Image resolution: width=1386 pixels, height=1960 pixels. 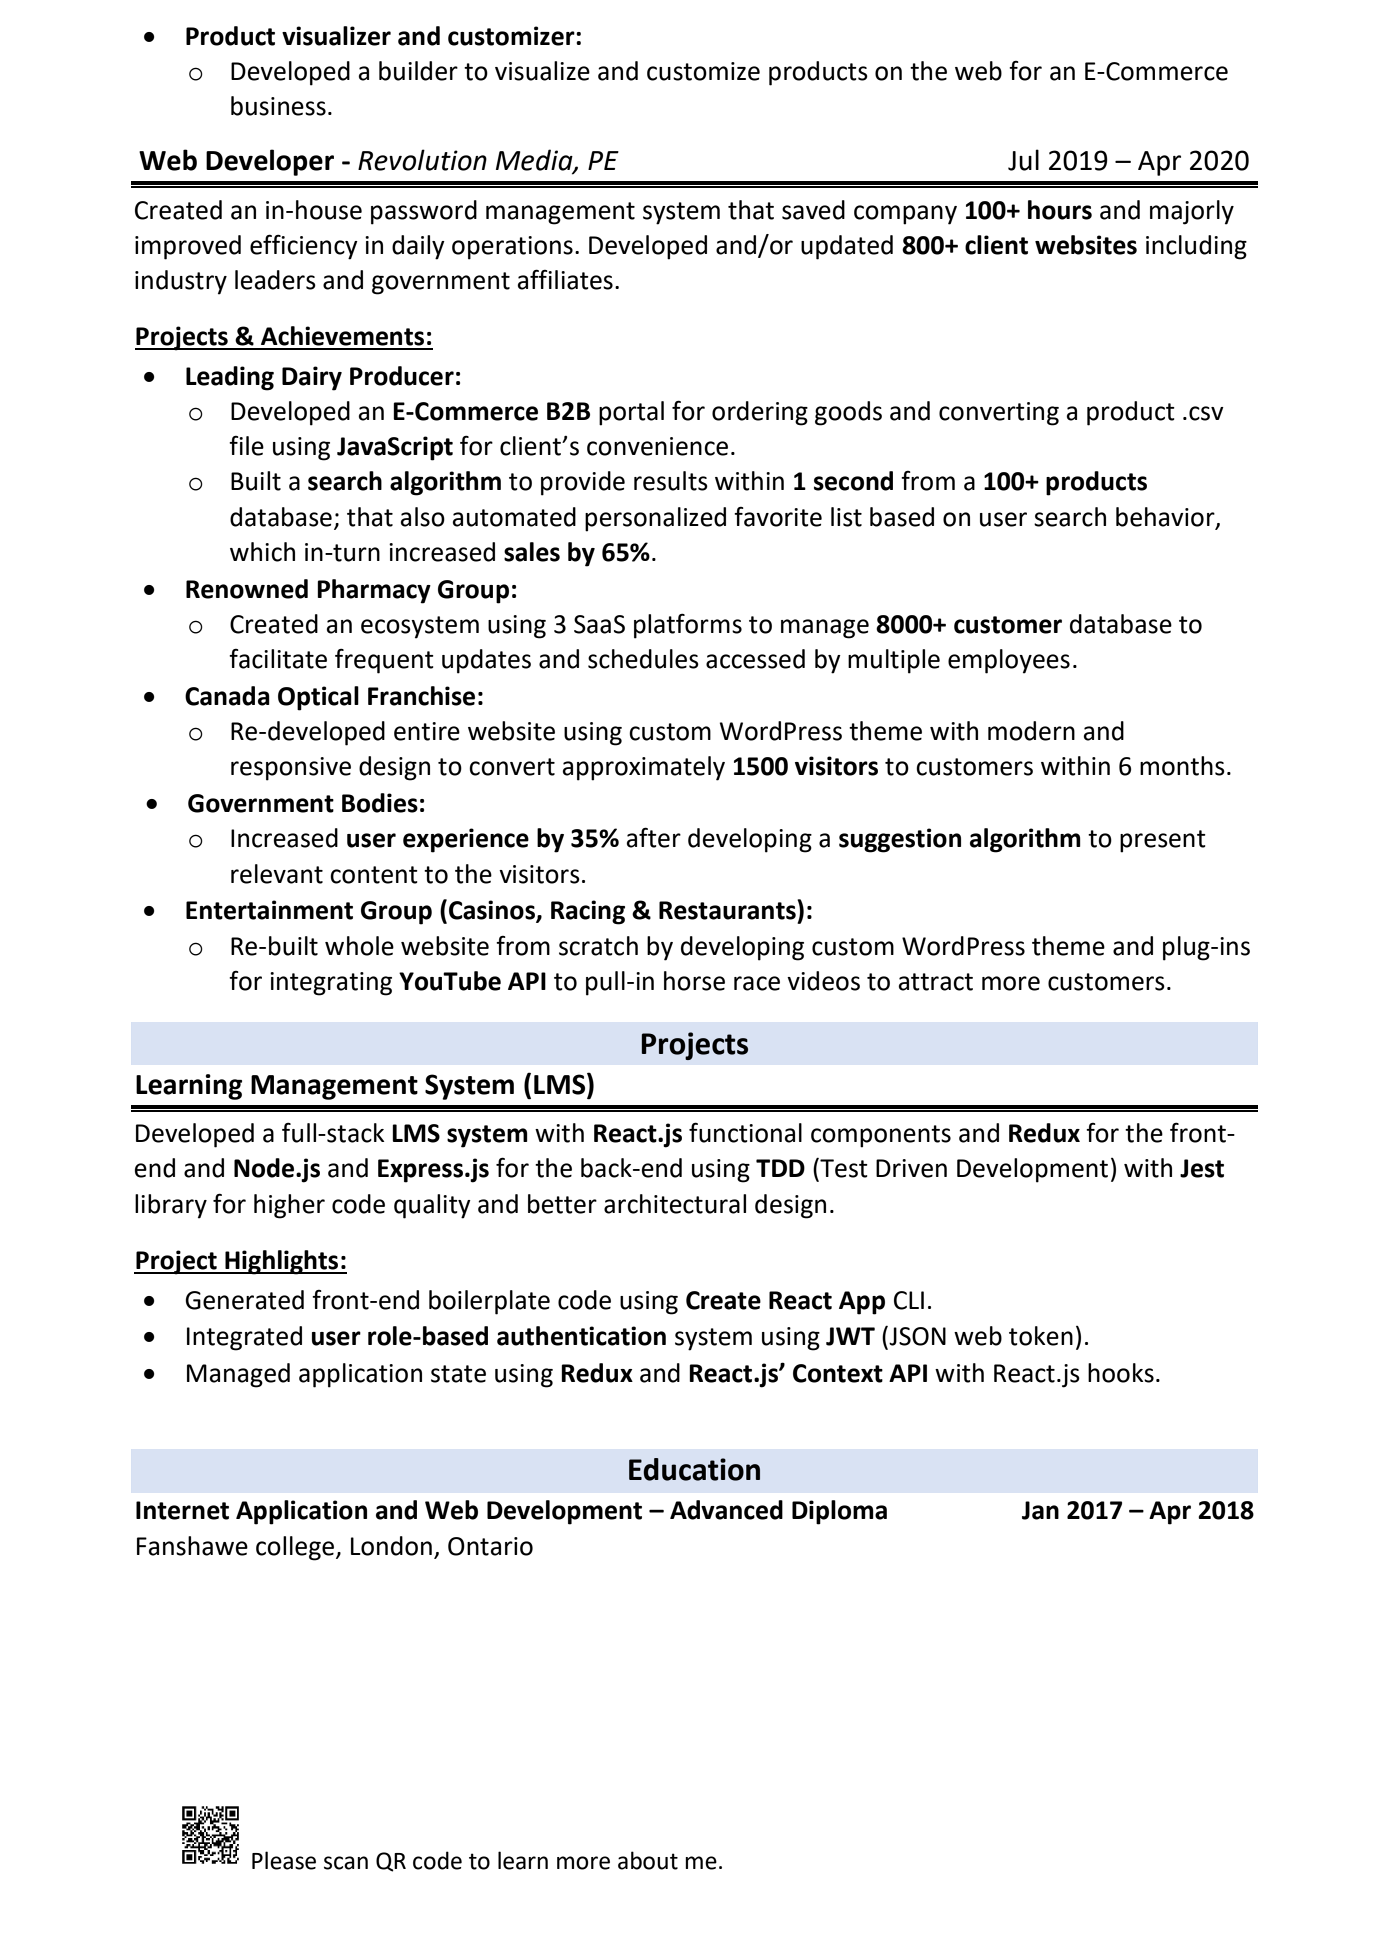 I want to click on integrating, so click(x=331, y=984).
